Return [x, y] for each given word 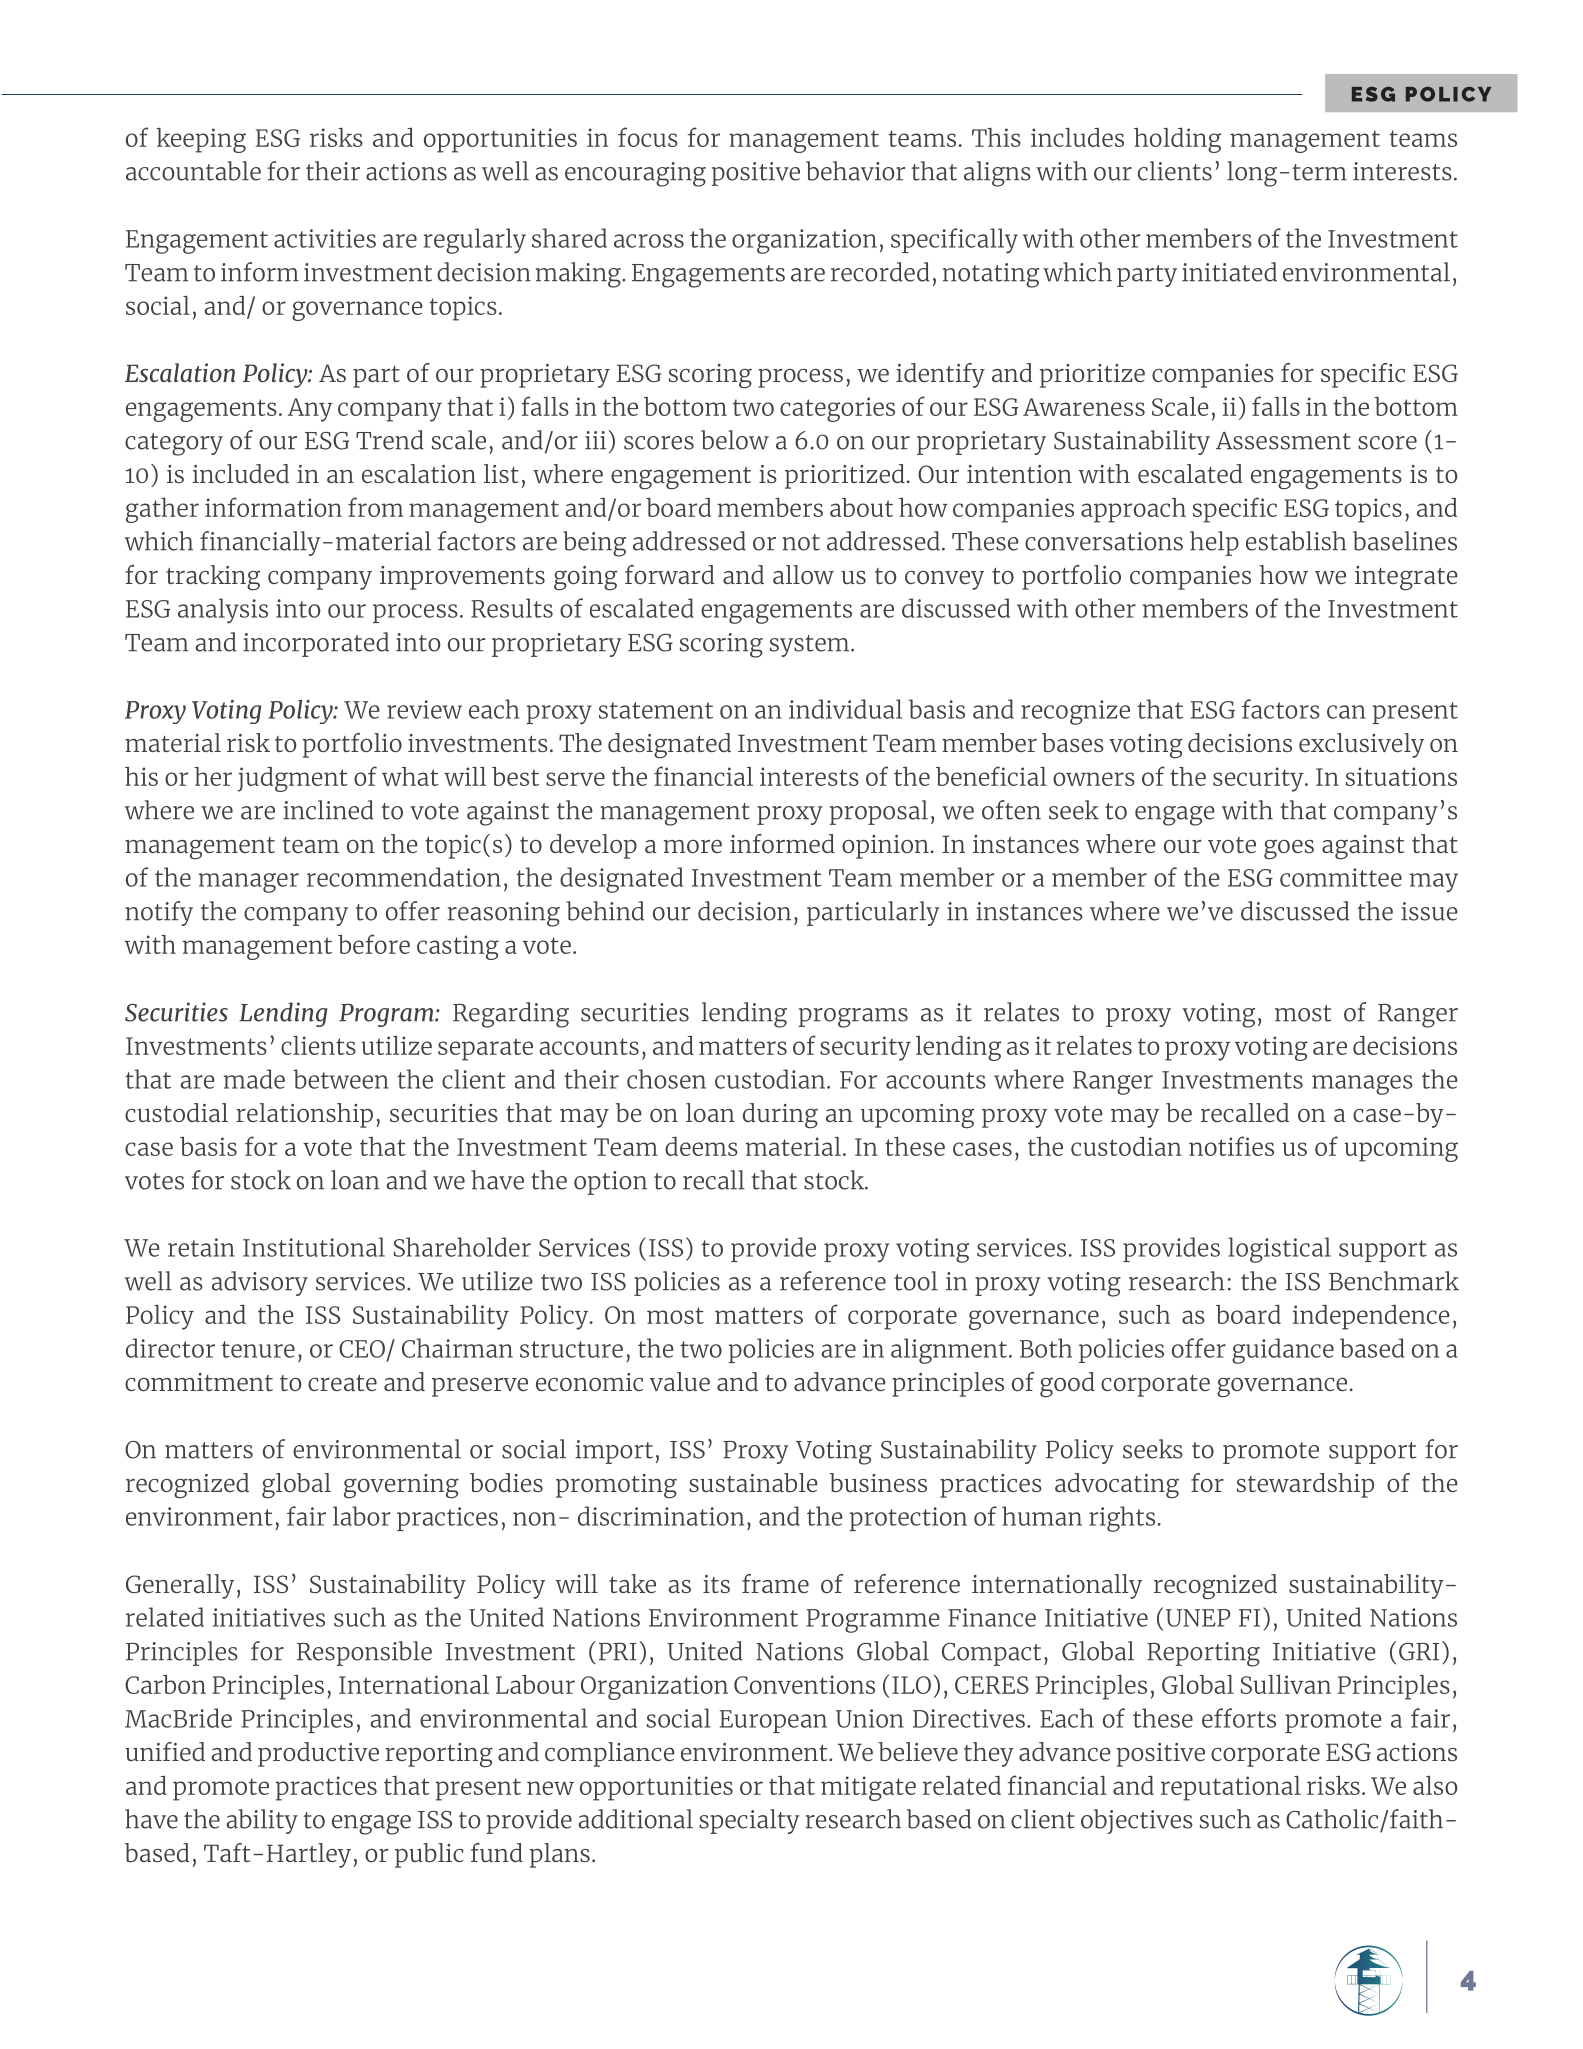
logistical [1279, 1250]
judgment [292, 779]
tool [916, 1281]
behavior [855, 171]
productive [318, 1754]
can [1346, 712]
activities [325, 238]
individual [845, 709]
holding [1177, 140]
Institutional [314, 1247]
